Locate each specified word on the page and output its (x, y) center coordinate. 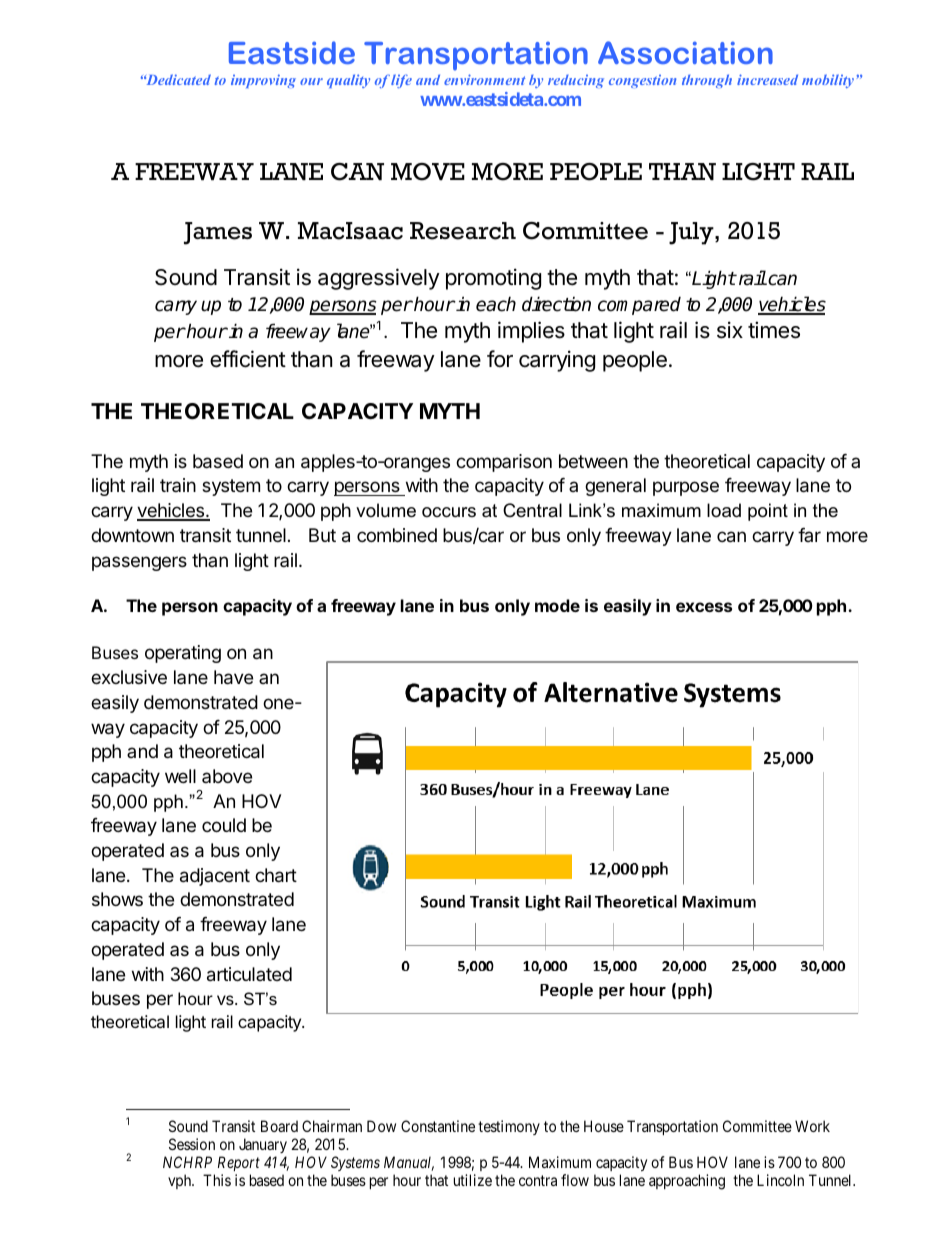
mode (557, 605)
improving (263, 81)
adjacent (215, 877)
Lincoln (780, 1180)
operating (183, 654)
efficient (248, 359)
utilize (473, 1180)
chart (276, 875)
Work (812, 1126)
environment (484, 79)
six (730, 330)
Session (192, 1144)
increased (767, 79)
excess (704, 607)
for (500, 359)
